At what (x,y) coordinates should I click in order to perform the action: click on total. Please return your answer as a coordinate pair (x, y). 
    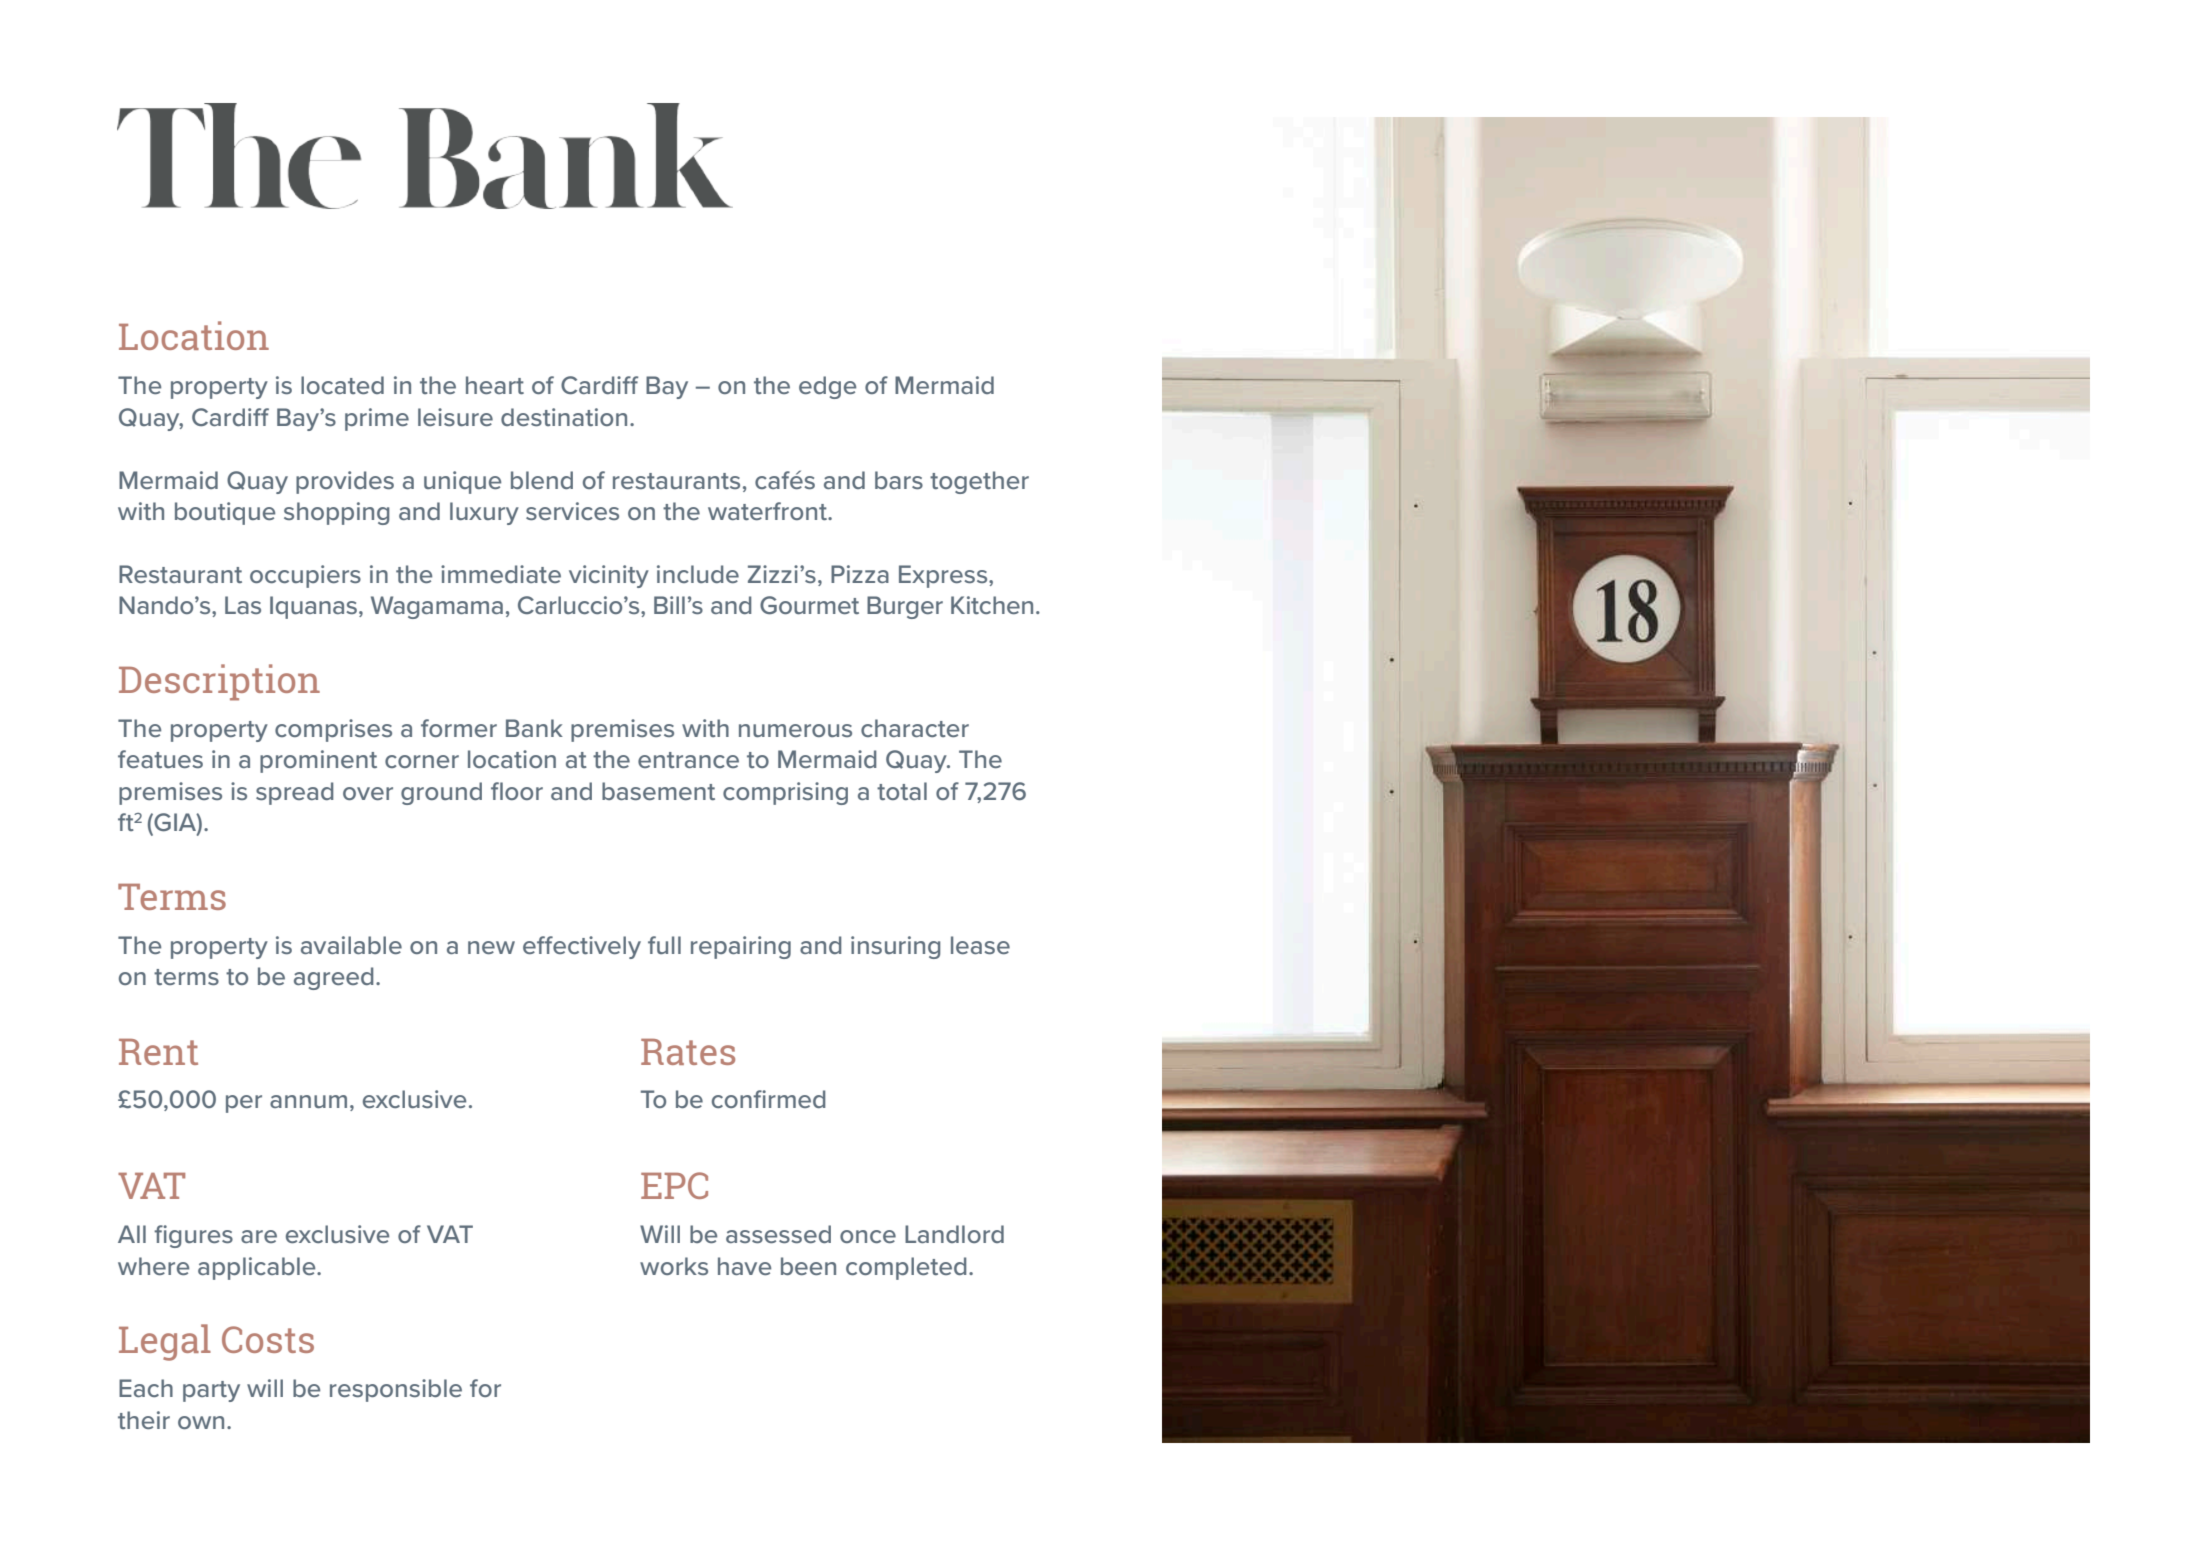
    Looking at the image, I should click on (902, 791).
